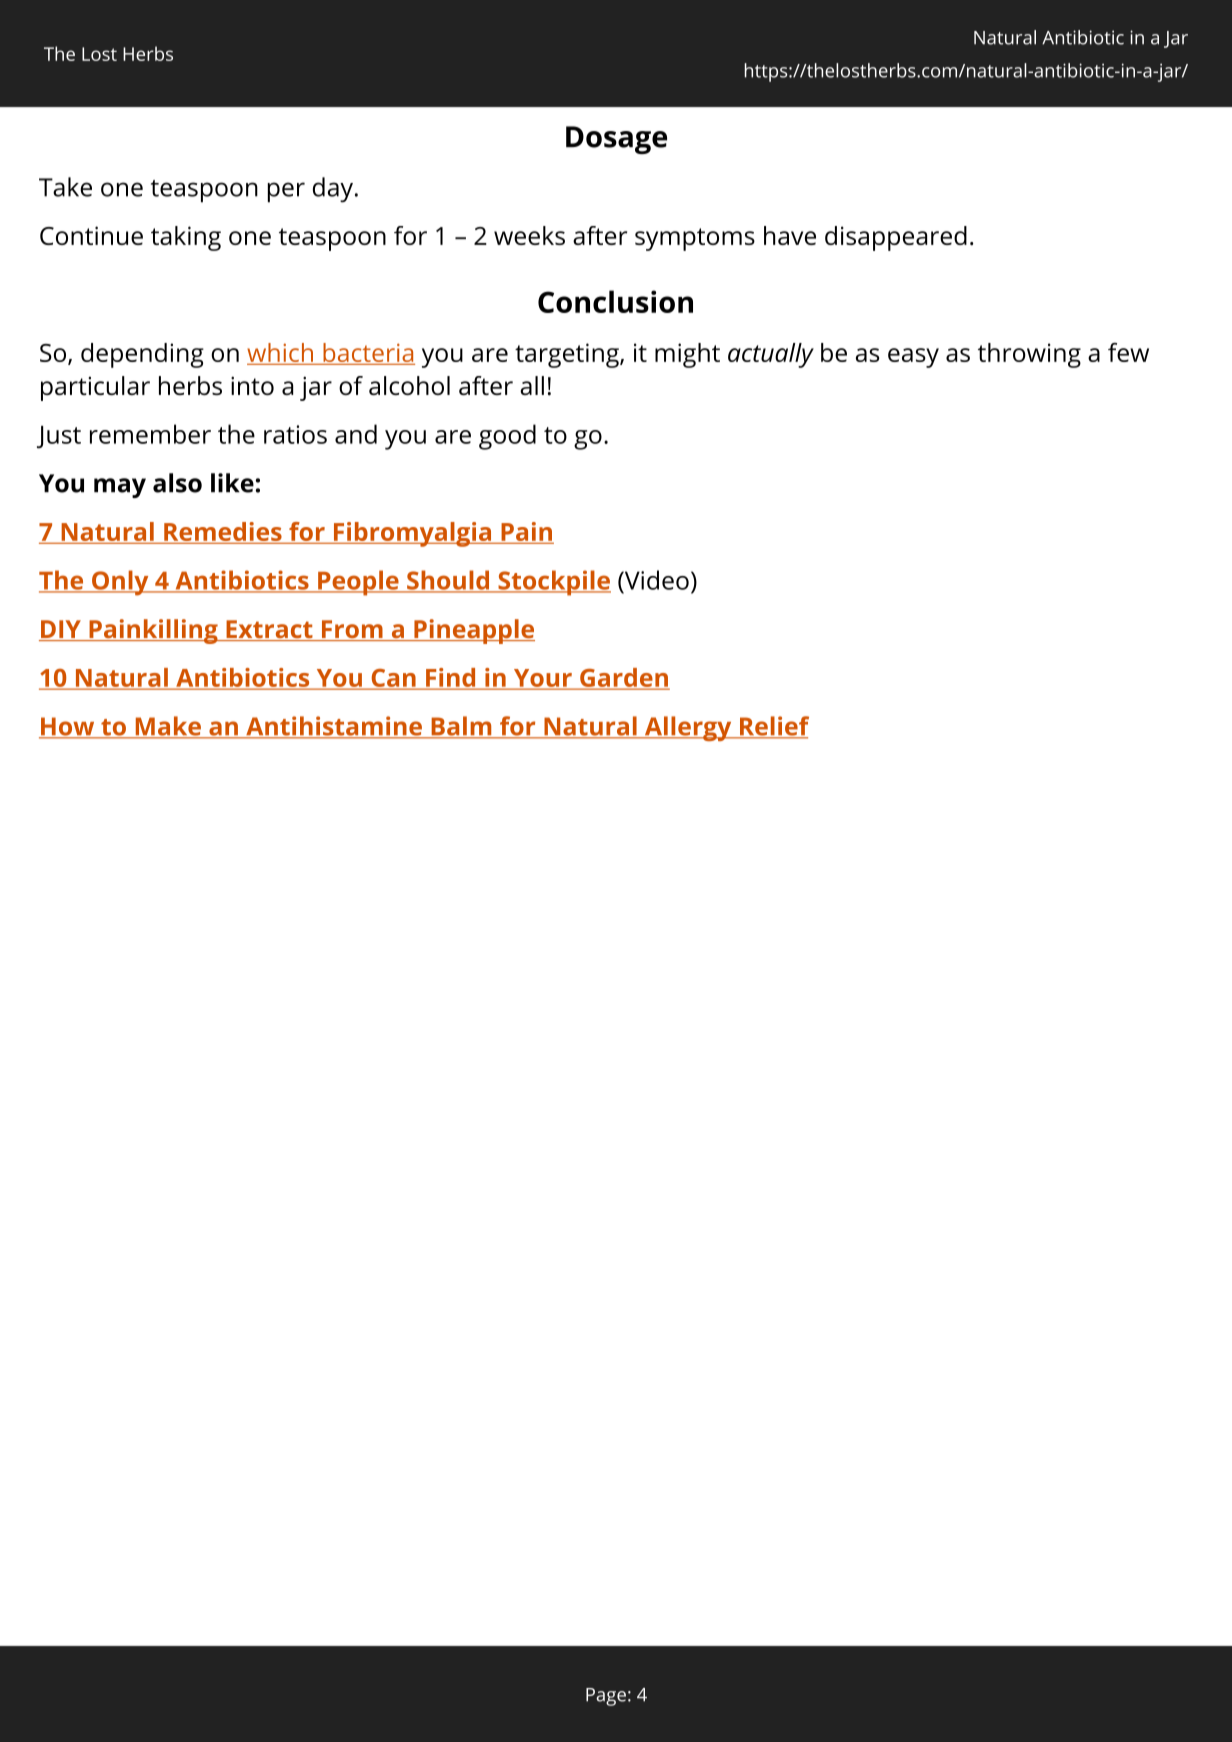 Image resolution: width=1232 pixels, height=1742 pixels. Describe the element at coordinates (393, 679) in the page. I see `Can` at that location.
